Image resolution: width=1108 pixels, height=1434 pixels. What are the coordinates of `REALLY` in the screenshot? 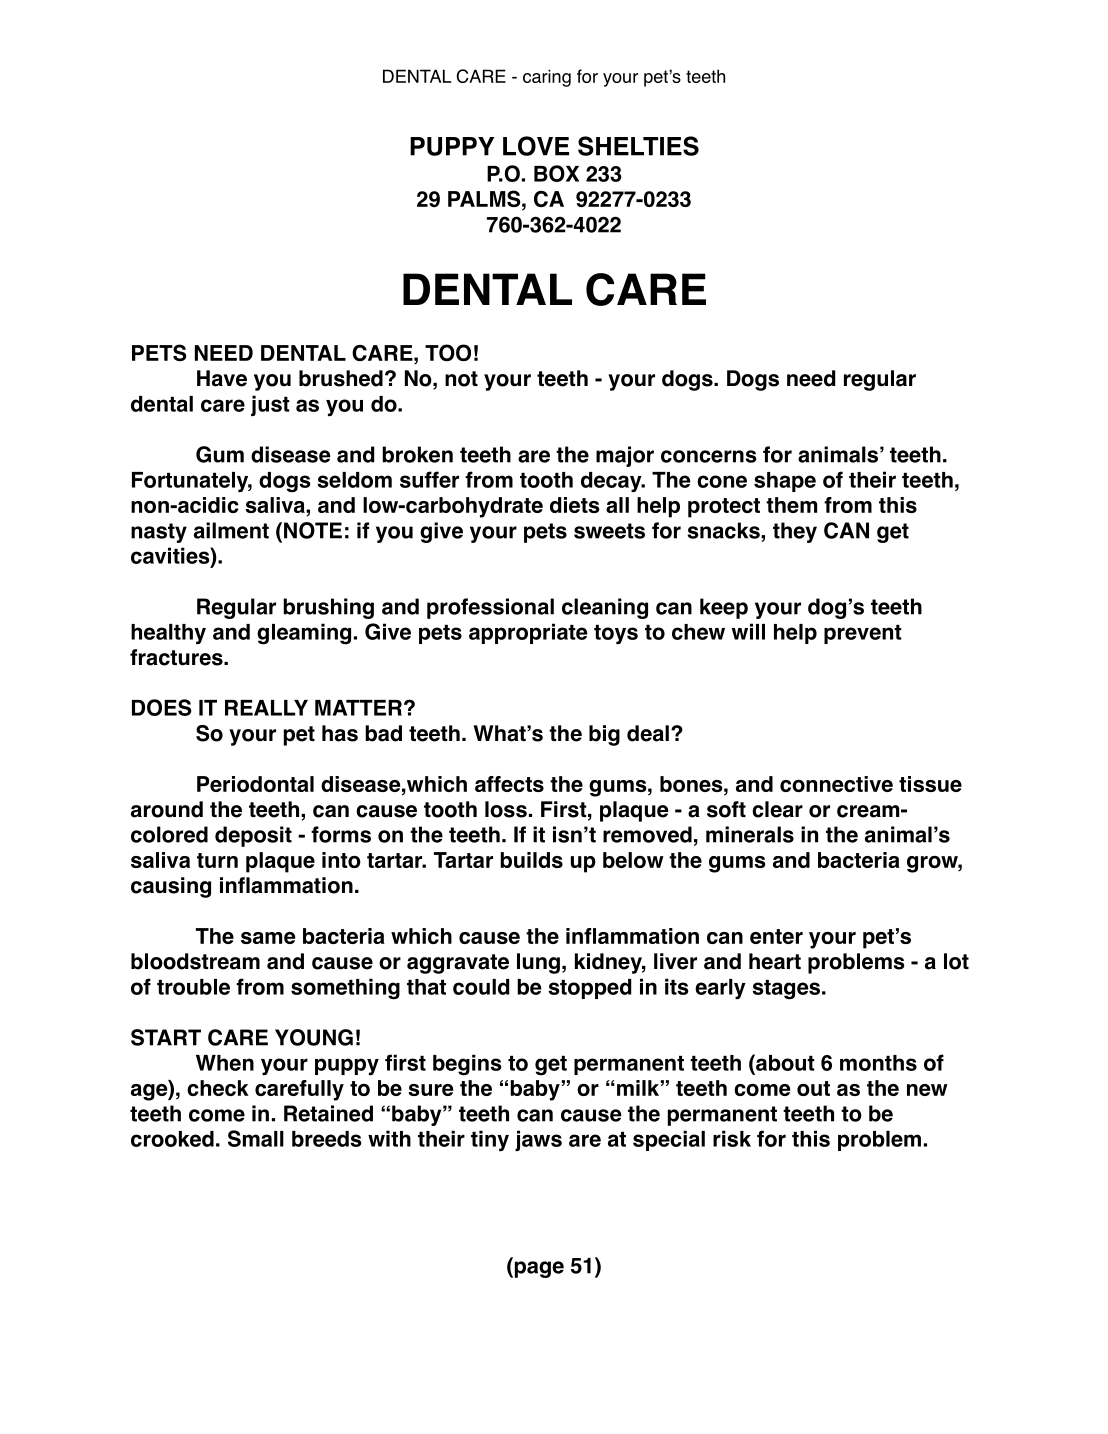 It's located at (266, 708).
